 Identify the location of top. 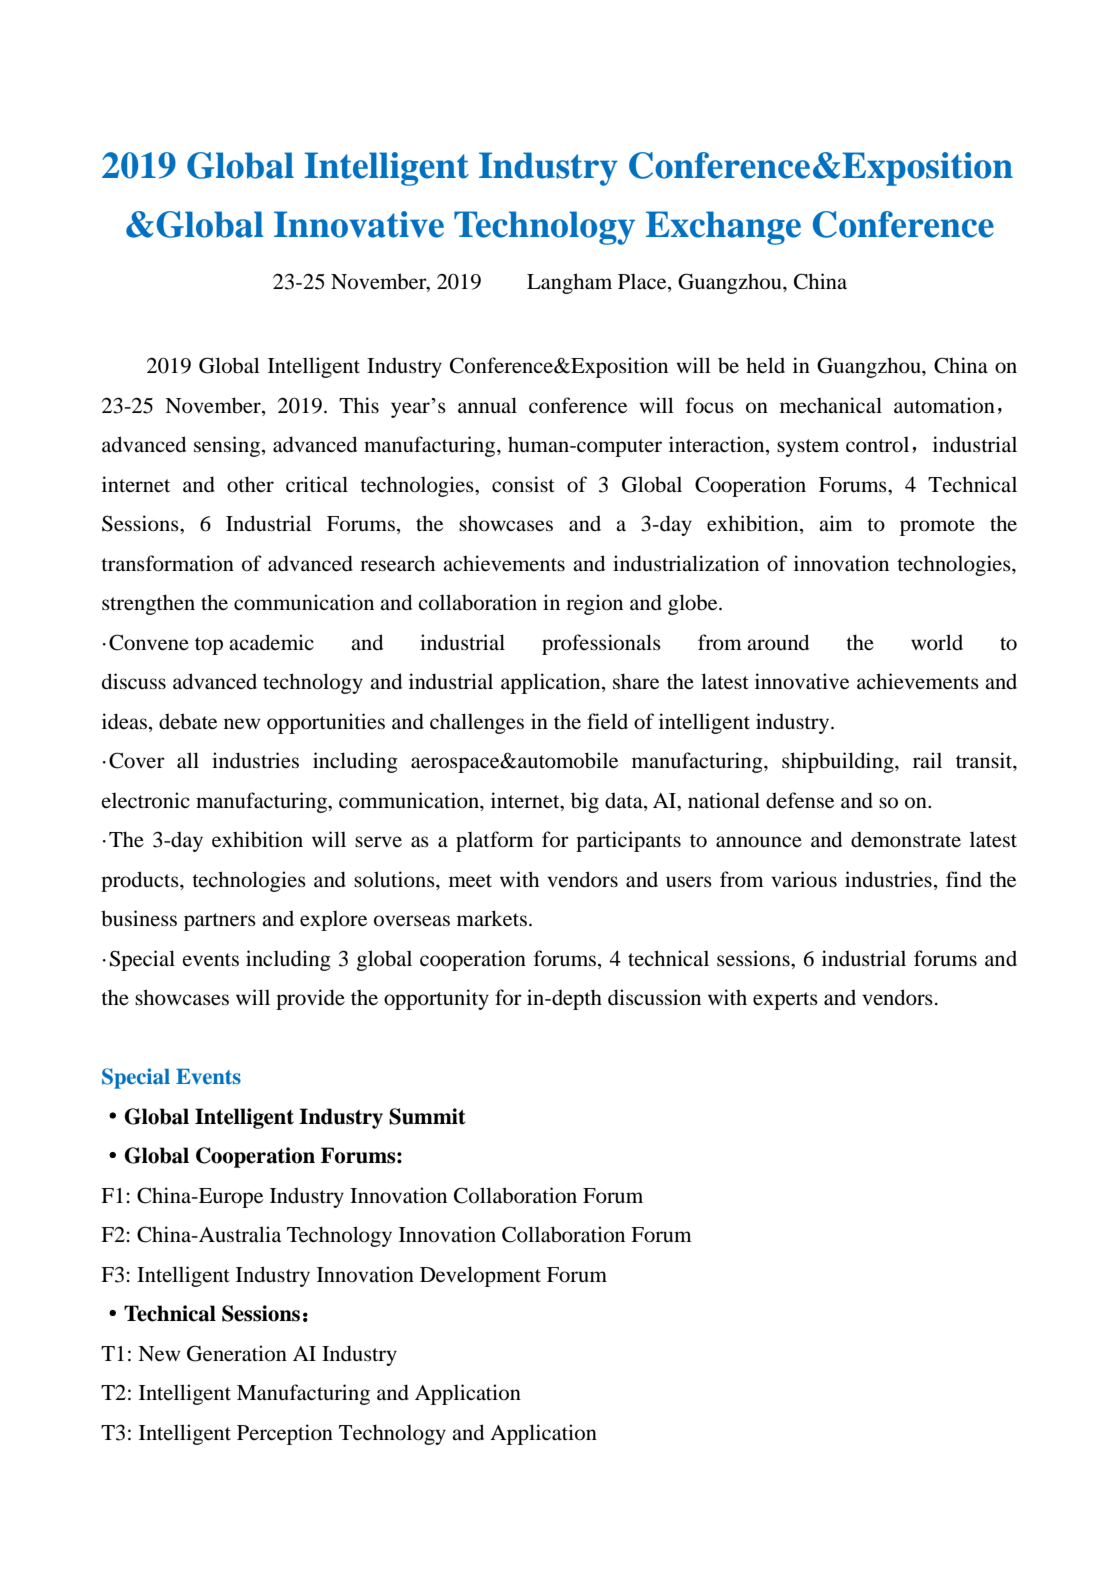
(209, 646).
